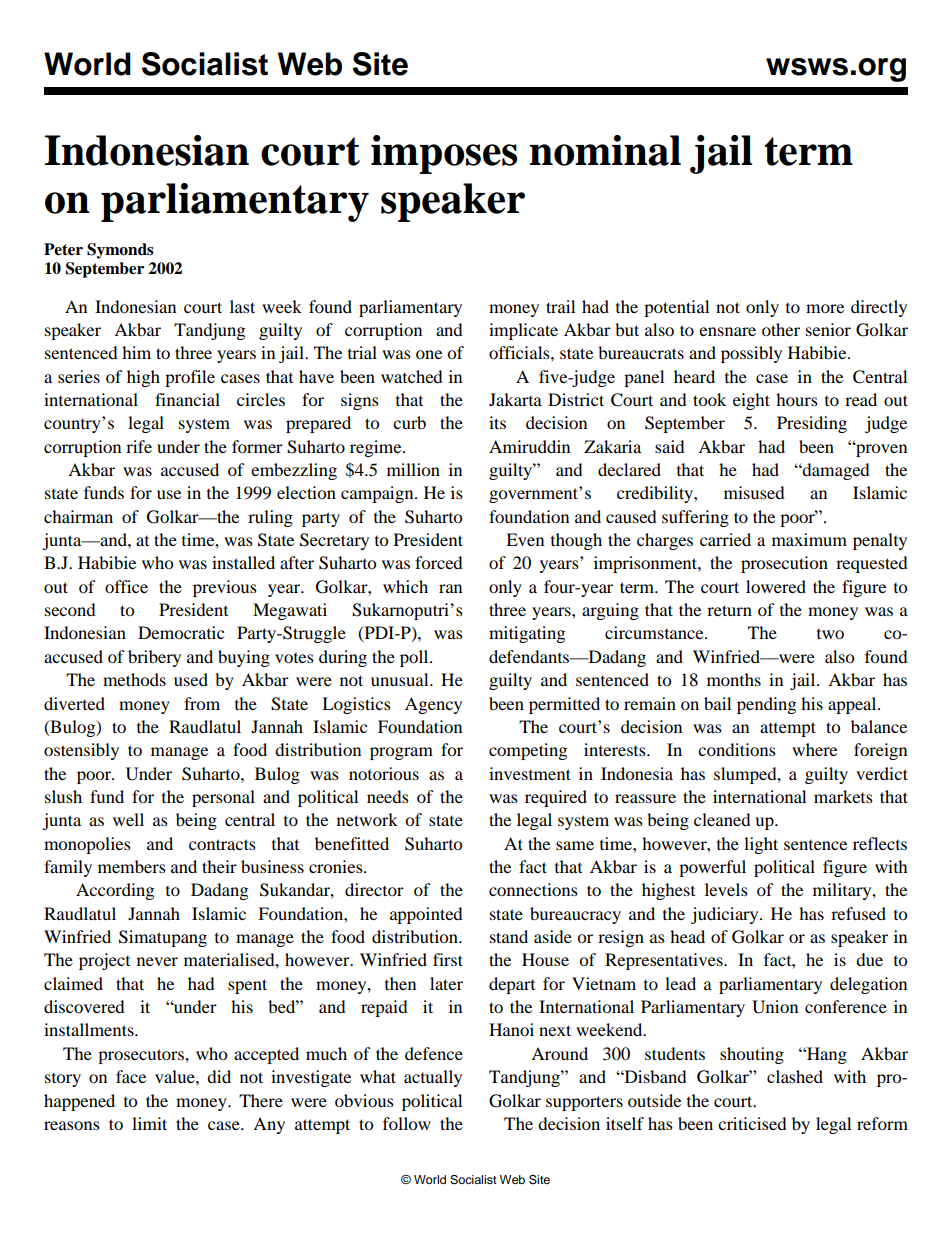 The width and height of the image is (952, 1233). Describe the element at coordinates (444, 154) in the image. I see `imposes` at that location.
